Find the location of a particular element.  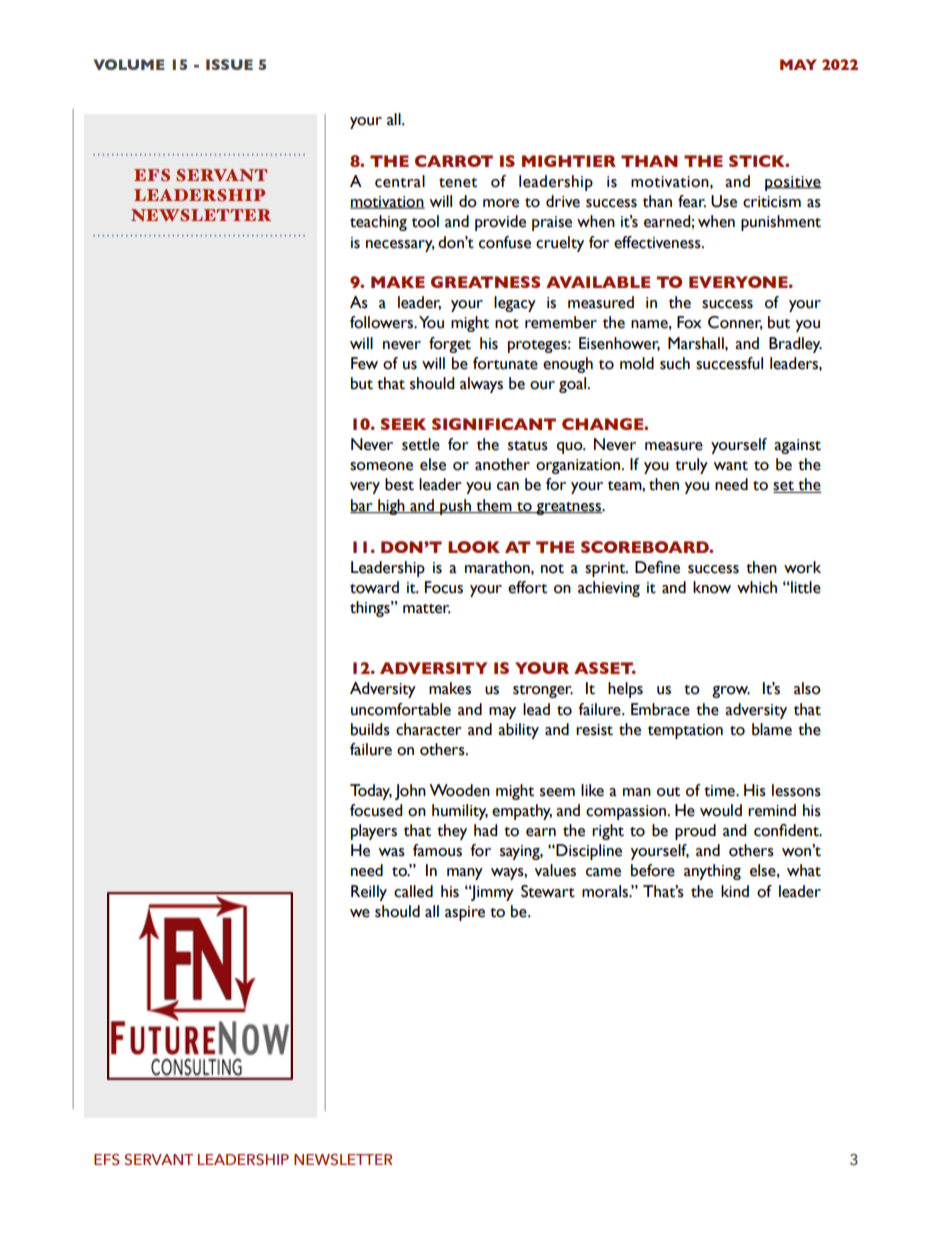

forget is located at coordinates (450, 345).
